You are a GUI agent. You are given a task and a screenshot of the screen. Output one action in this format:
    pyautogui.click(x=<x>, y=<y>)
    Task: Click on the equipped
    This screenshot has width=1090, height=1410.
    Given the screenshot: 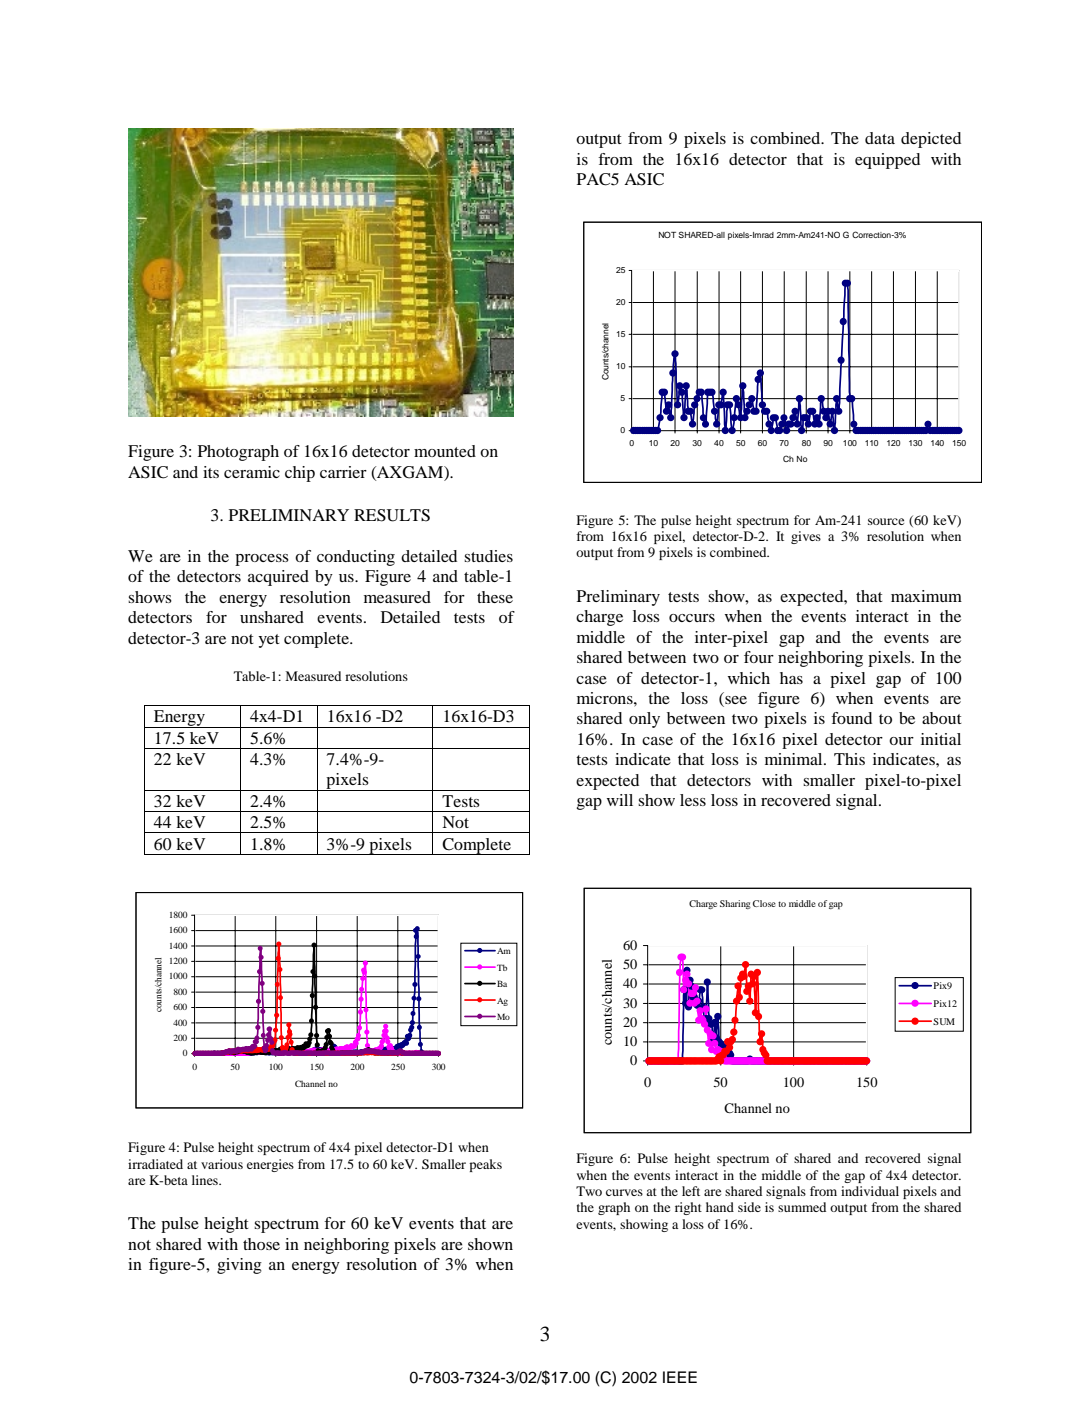 What is the action you would take?
    pyautogui.click(x=887, y=161)
